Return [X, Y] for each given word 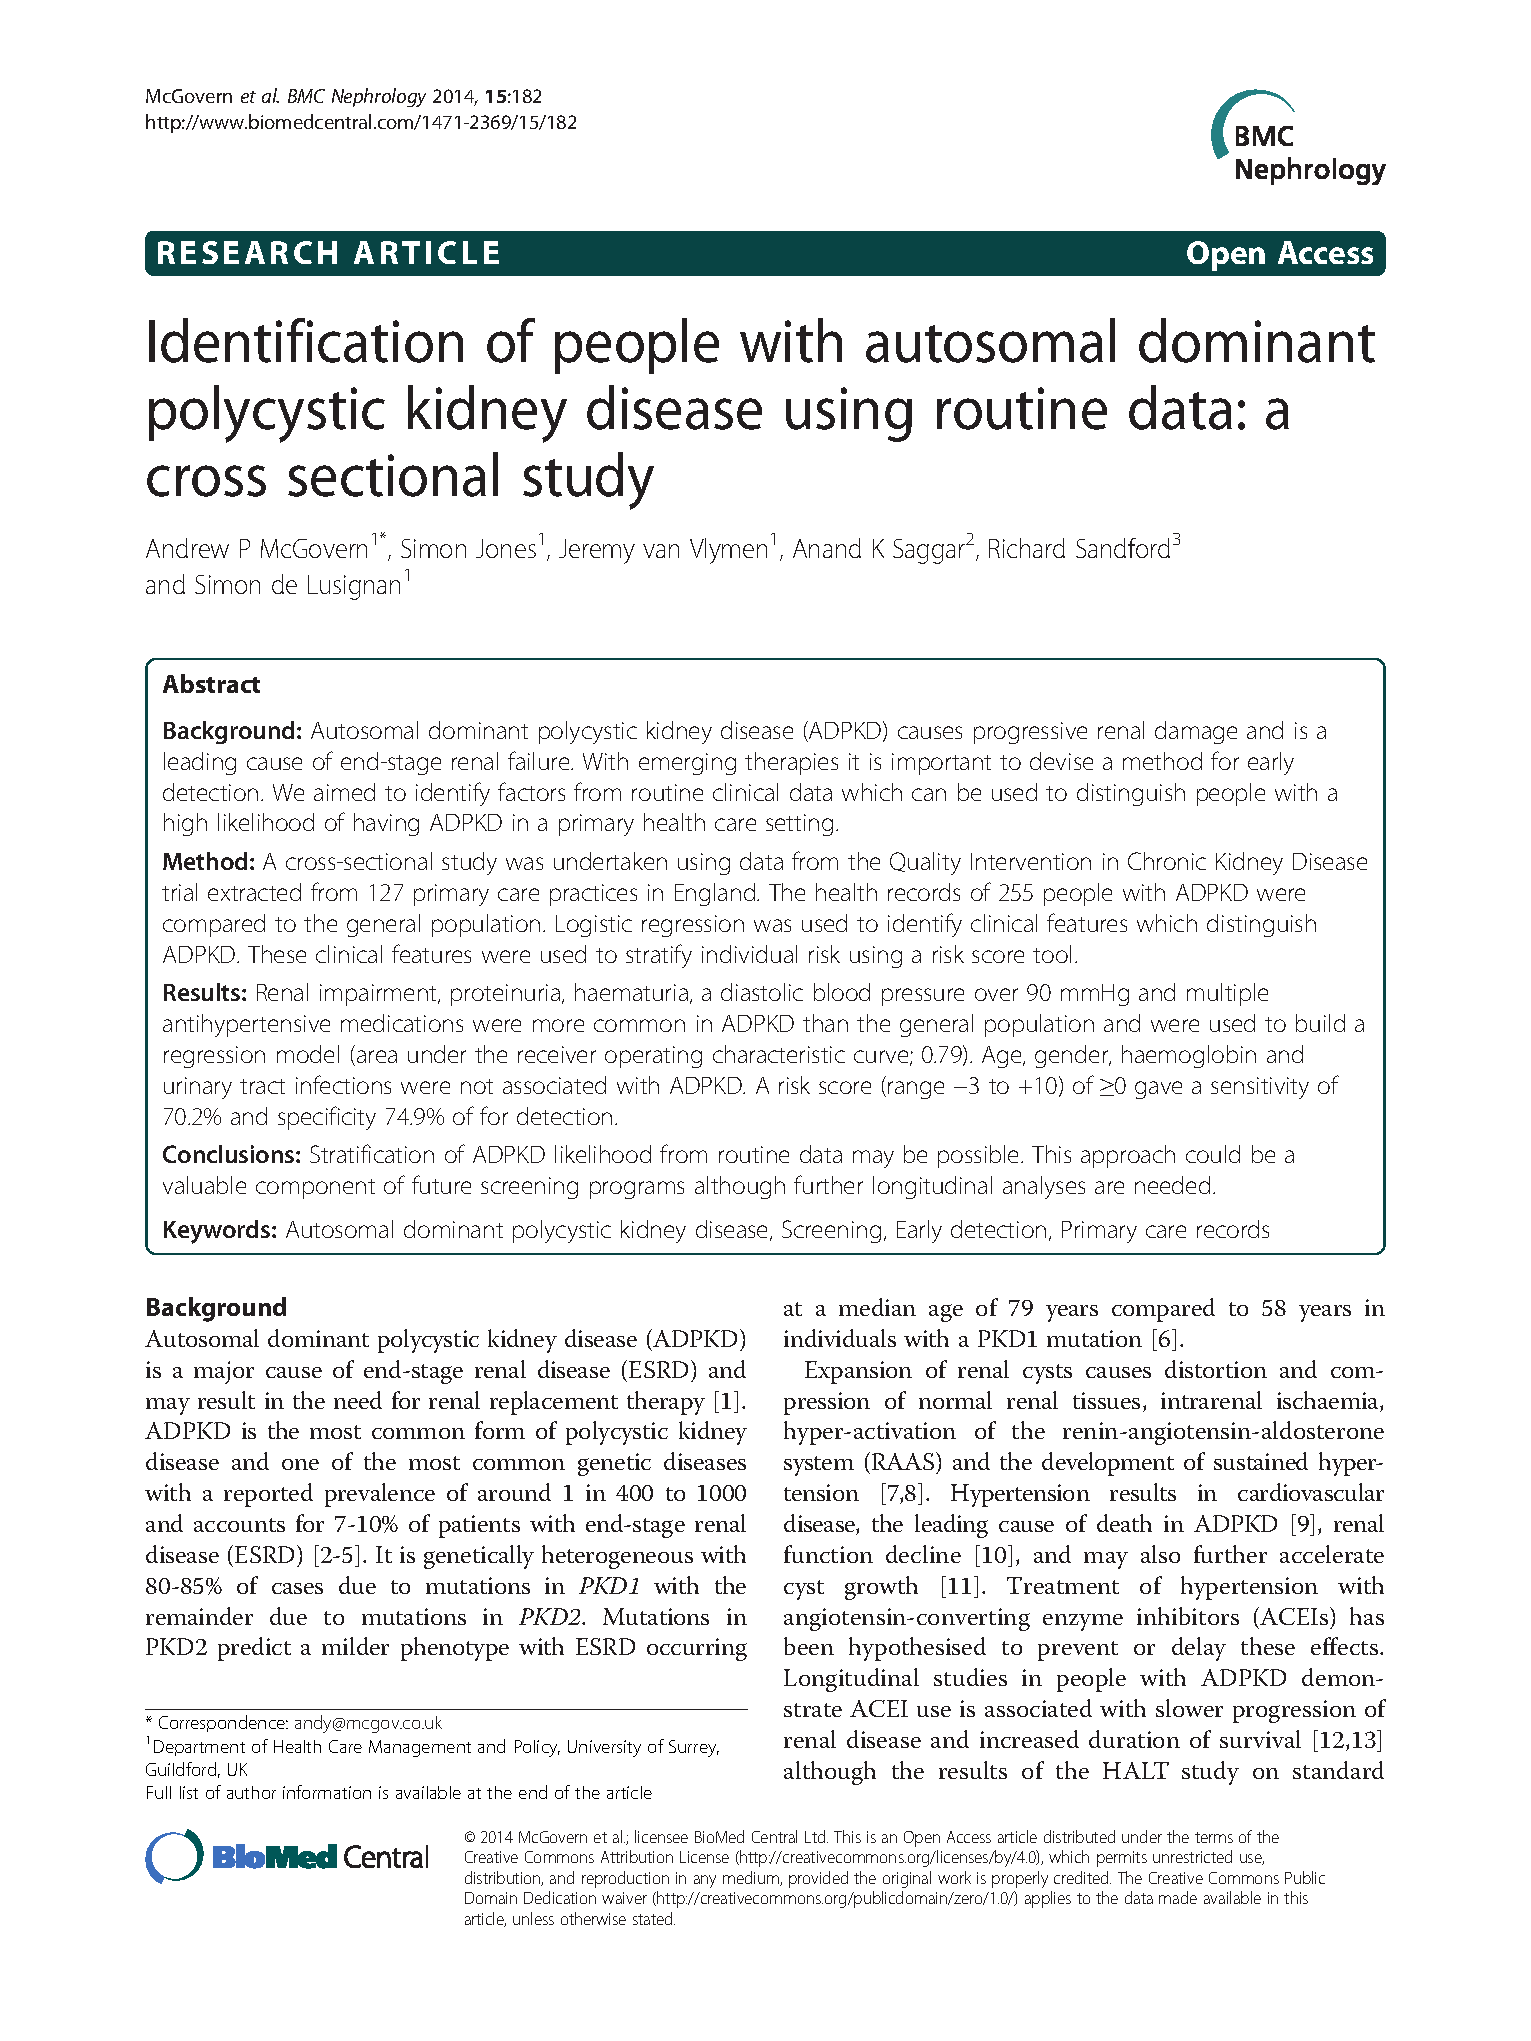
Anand [827, 548]
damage [1196, 732]
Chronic [1167, 861]
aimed [344, 792]
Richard [1027, 548]
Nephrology [379, 97]
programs [637, 1190]
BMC [306, 96]
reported [268, 1495]
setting [799, 825]
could [1213, 1154]
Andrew [187, 548]
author [251, 1792]
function [828, 1554]
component [315, 1189]
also [1160, 1554]
